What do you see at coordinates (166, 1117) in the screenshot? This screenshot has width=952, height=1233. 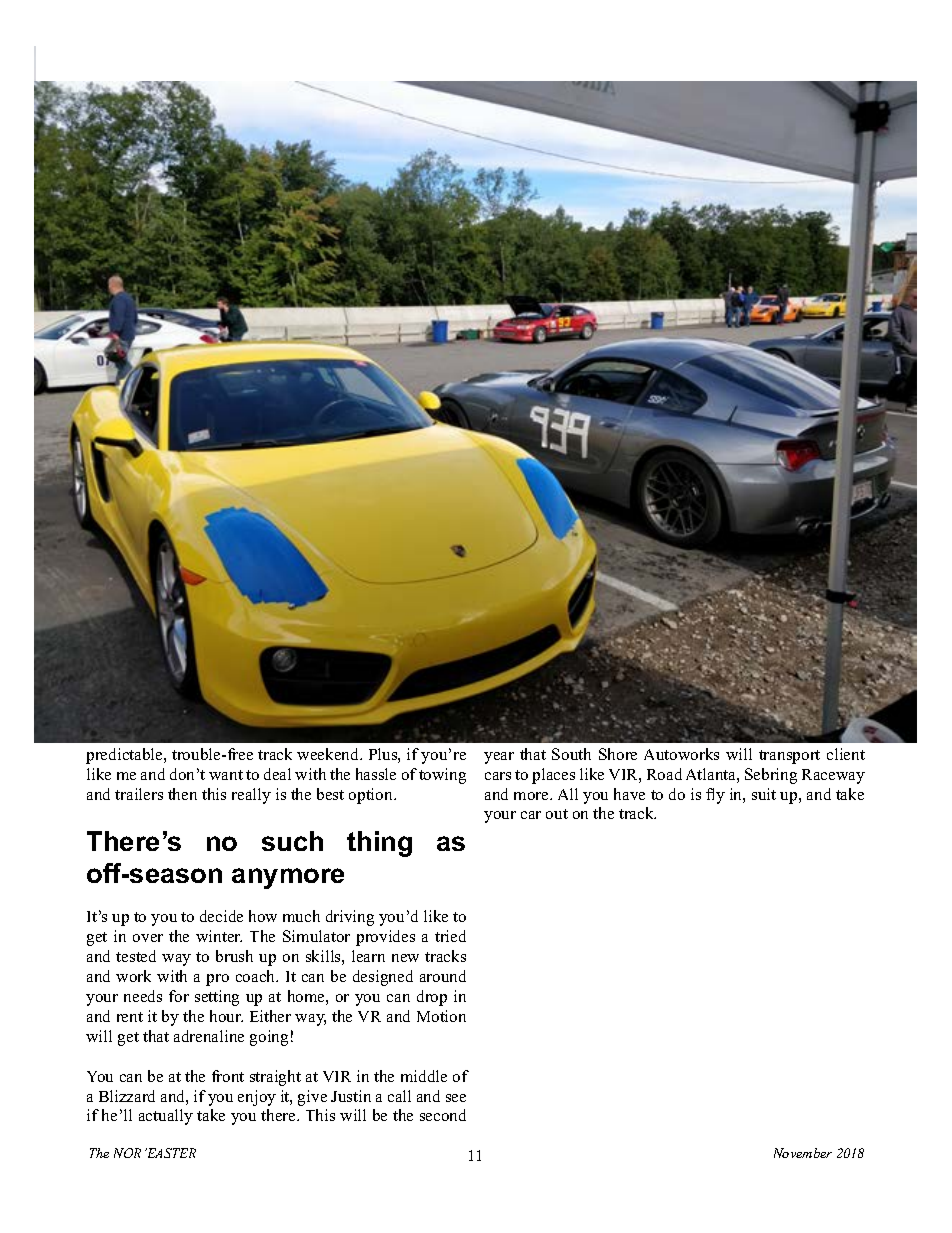 I see `actually` at bounding box center [166, 1117].
